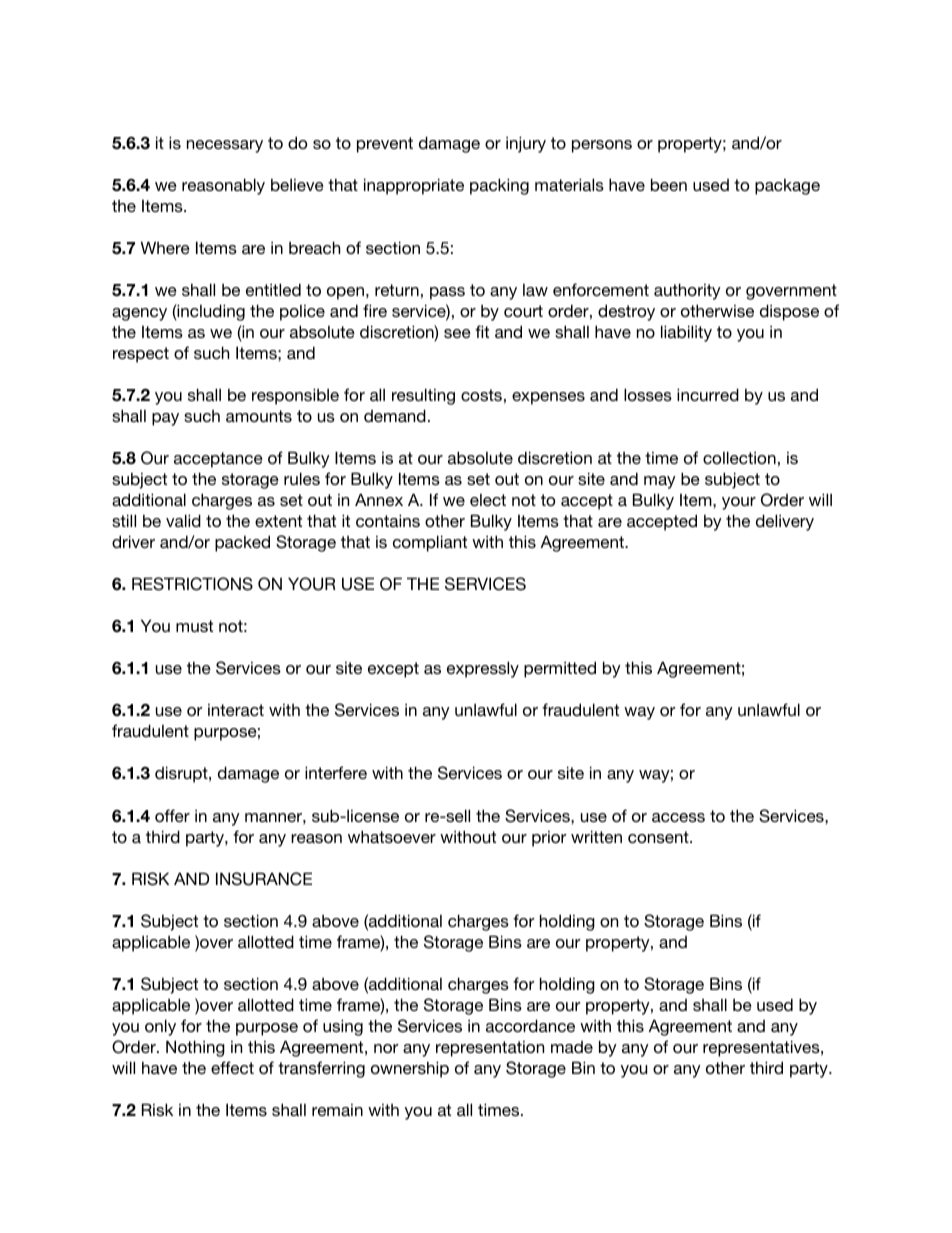 This image has height=1233, width=952. Describe the element at coordinates (488, 500) in the image. I see `elect` at that location.
